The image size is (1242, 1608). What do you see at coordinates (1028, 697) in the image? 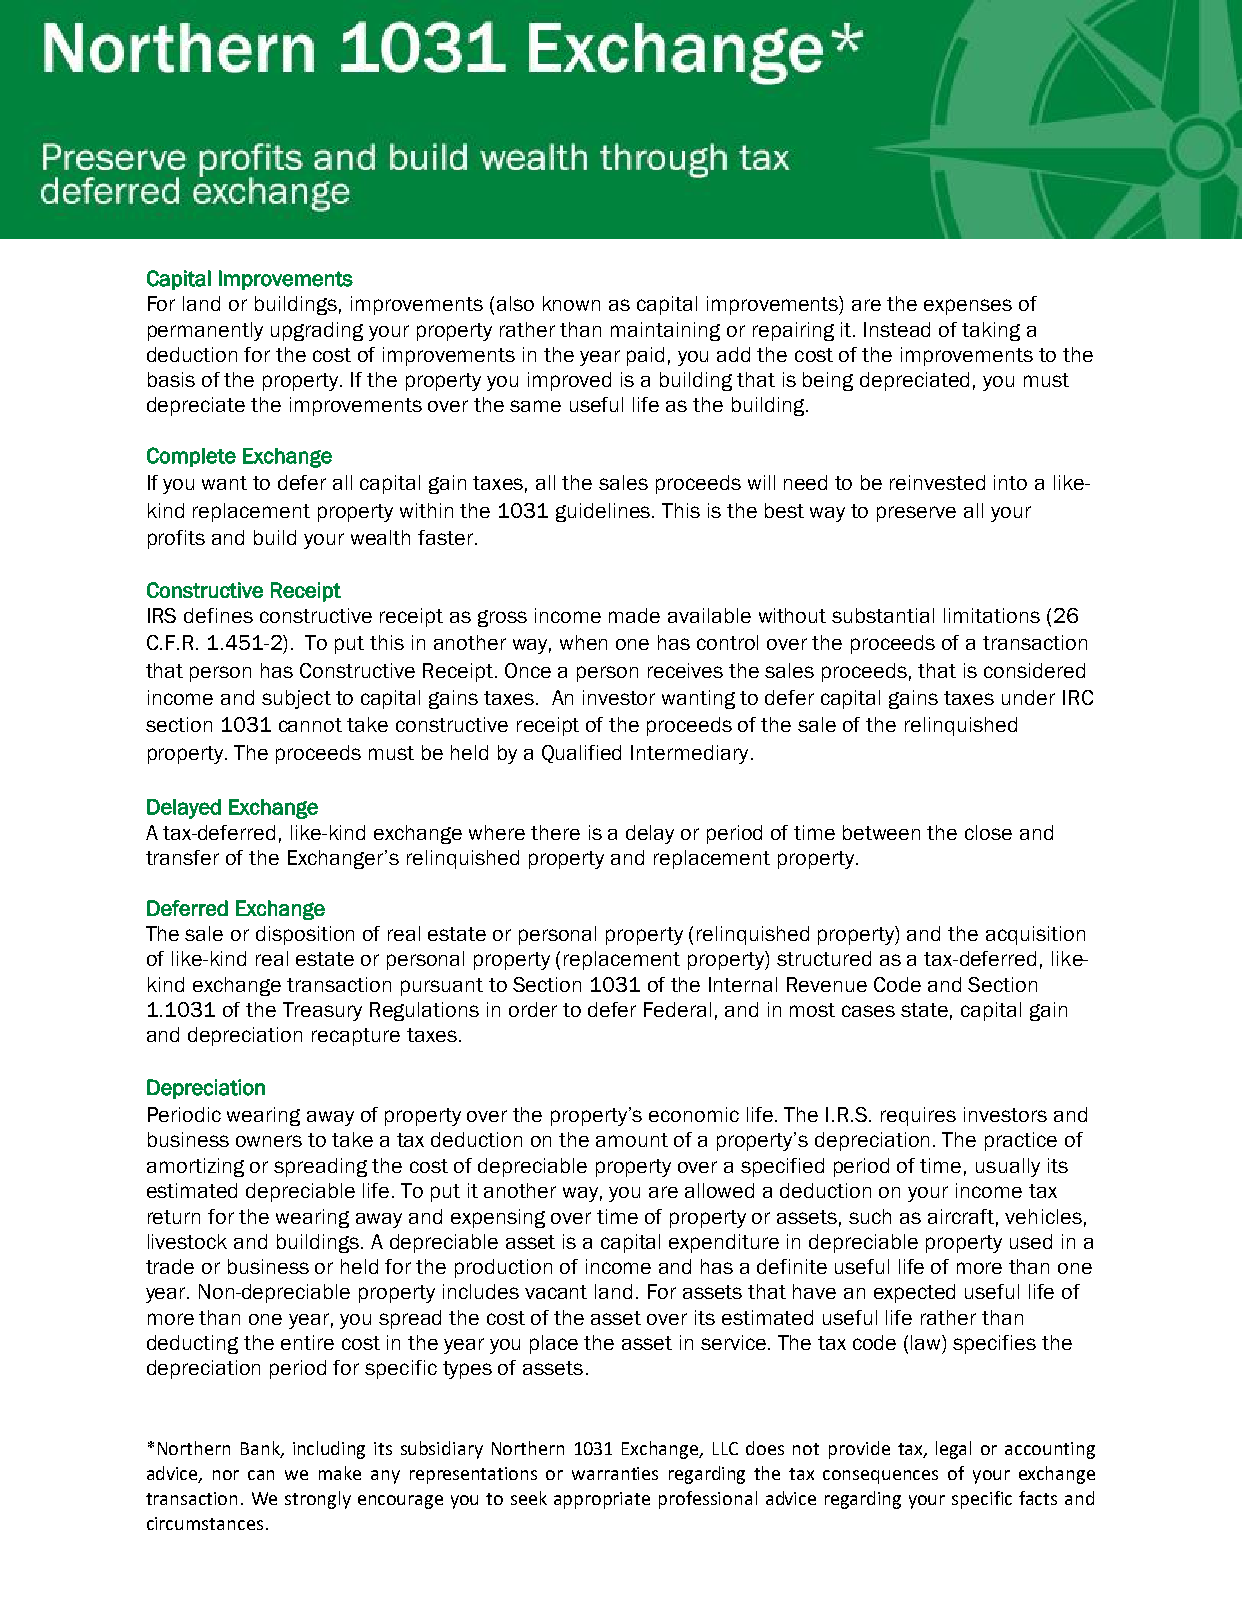
I see `under` at bounding box center [1028, 697].
